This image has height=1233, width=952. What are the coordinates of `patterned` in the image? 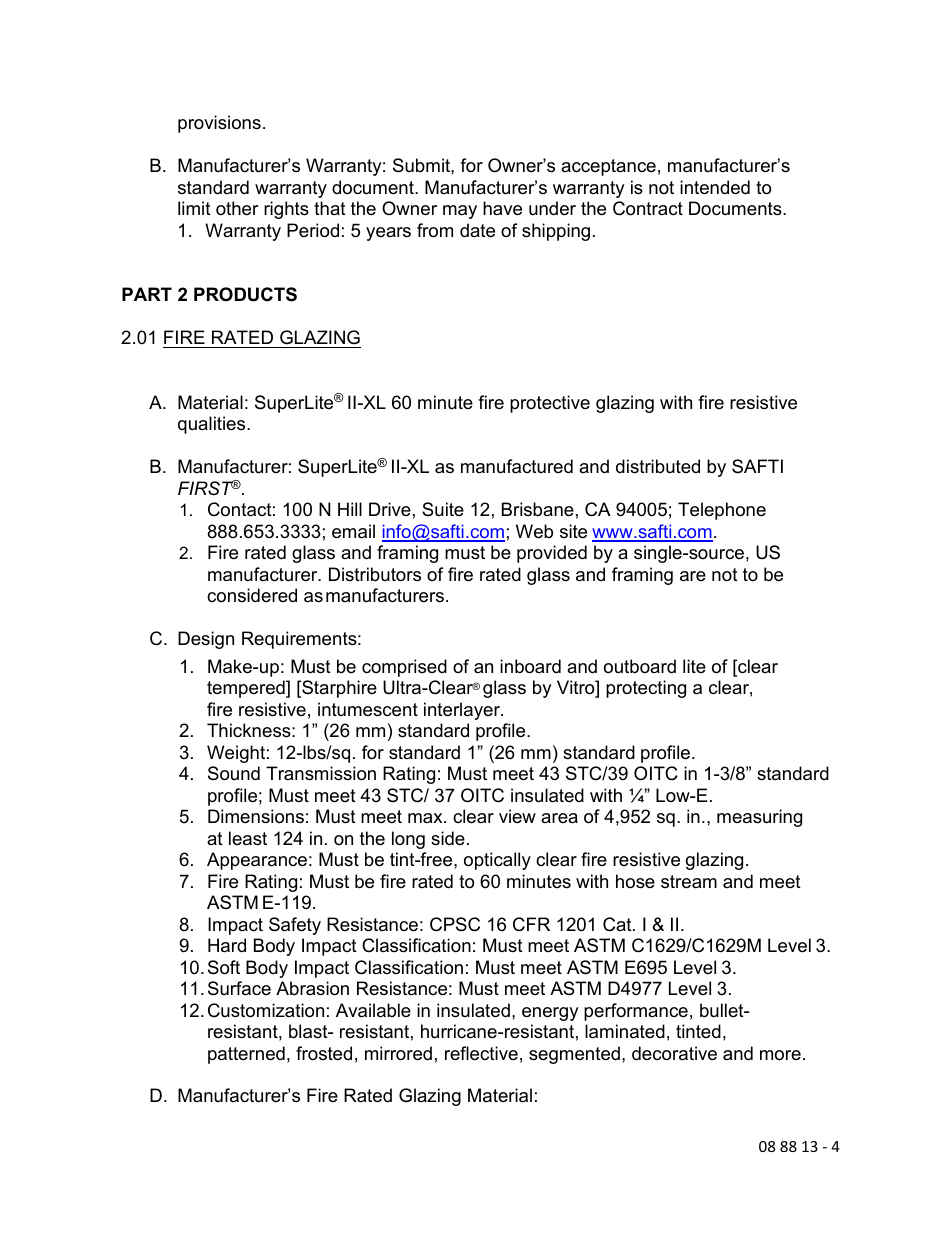 It's located at (246, 1055).
